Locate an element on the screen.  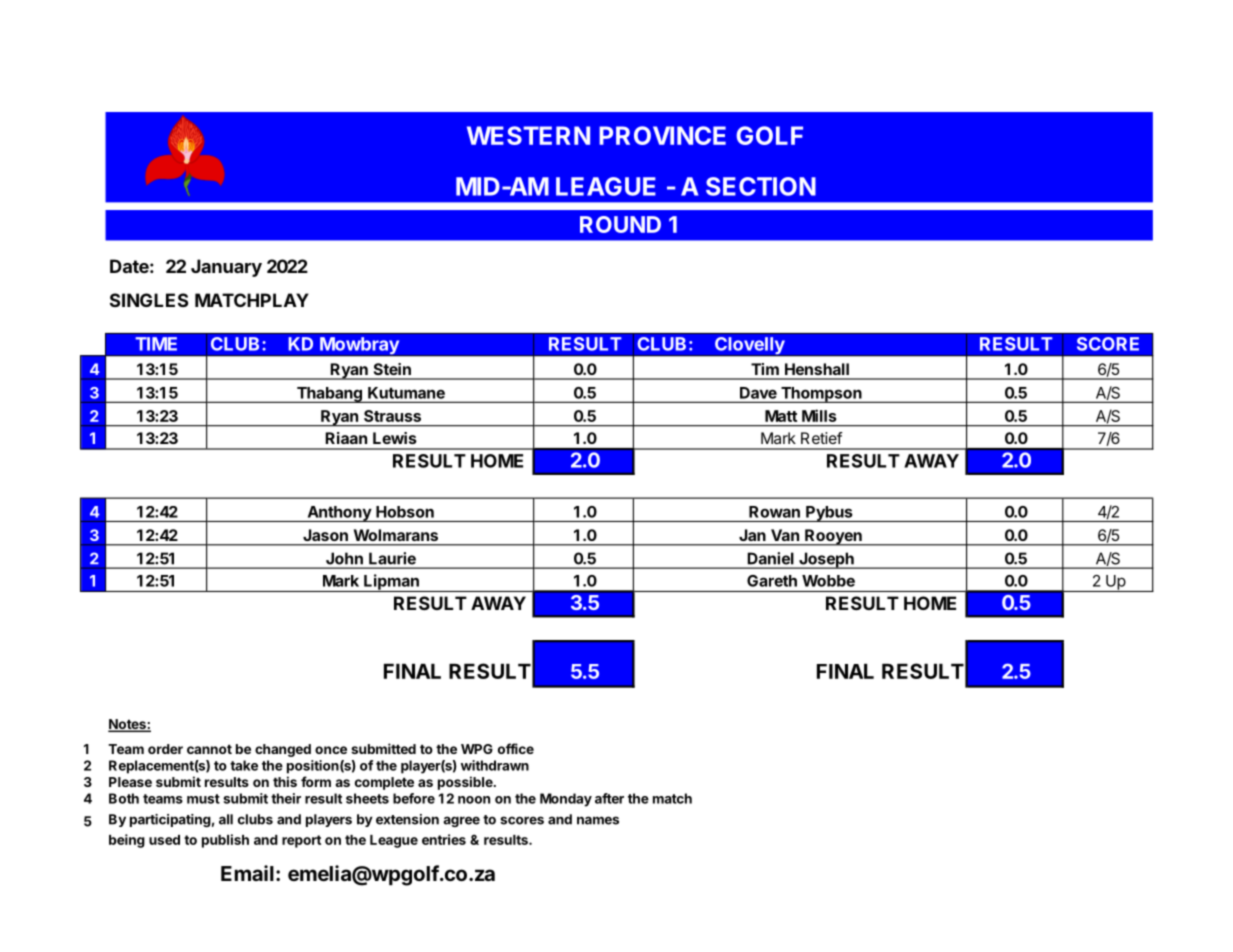
Jason is located at coordinates (325, 535).
